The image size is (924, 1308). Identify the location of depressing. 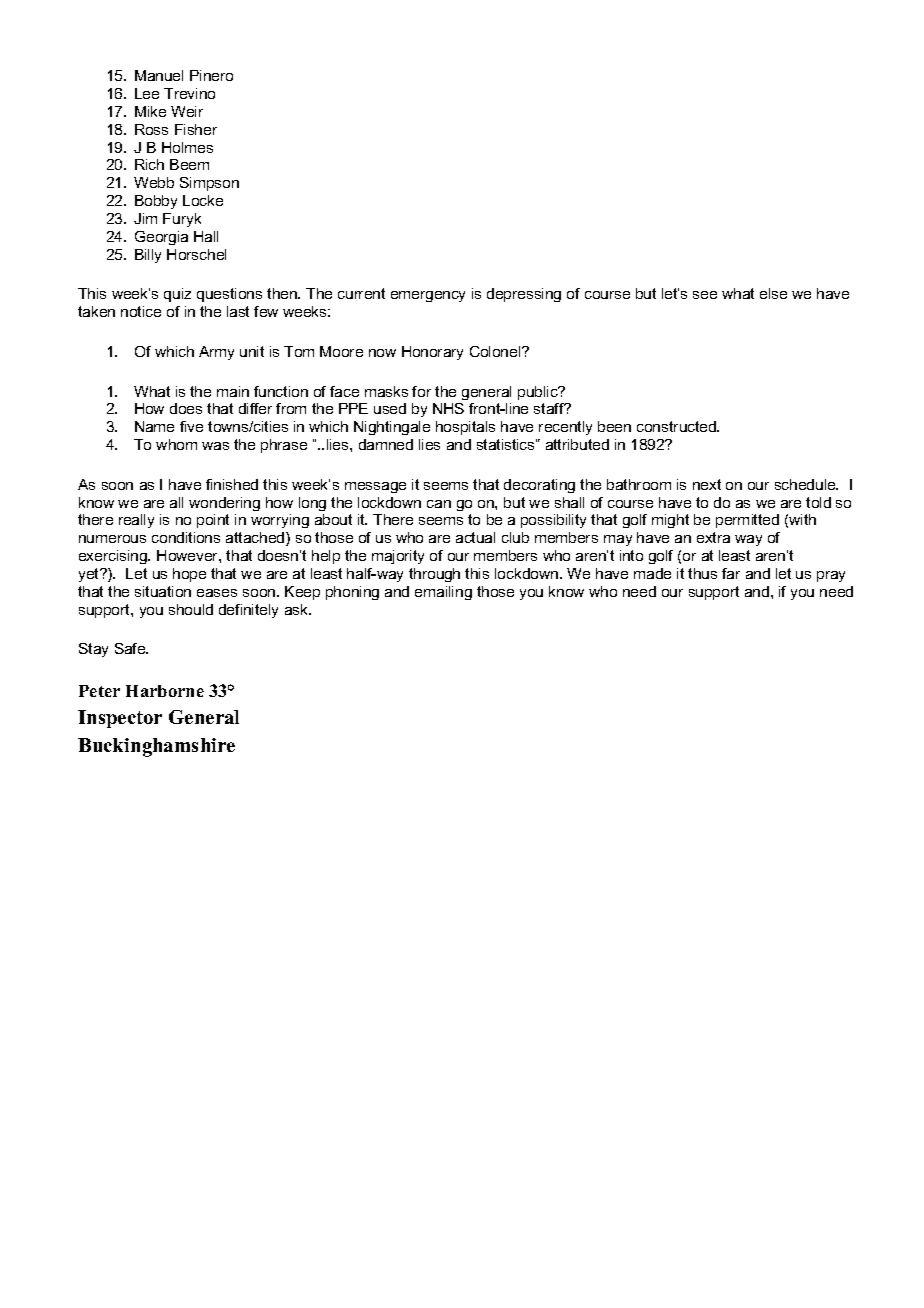
(524, 295).
